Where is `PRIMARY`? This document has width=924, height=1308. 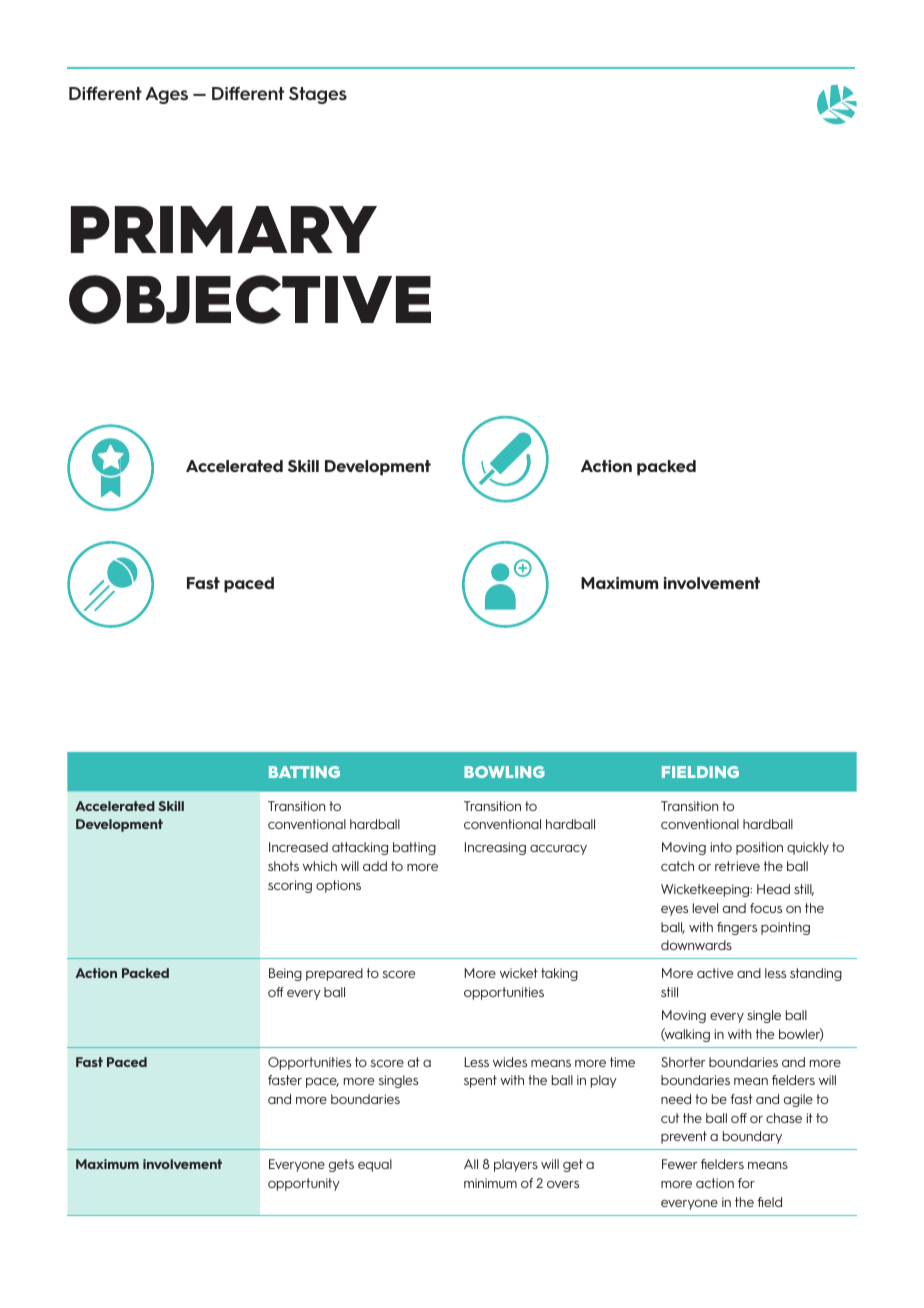
PRIMARY is located at coordinates (224, 229).
